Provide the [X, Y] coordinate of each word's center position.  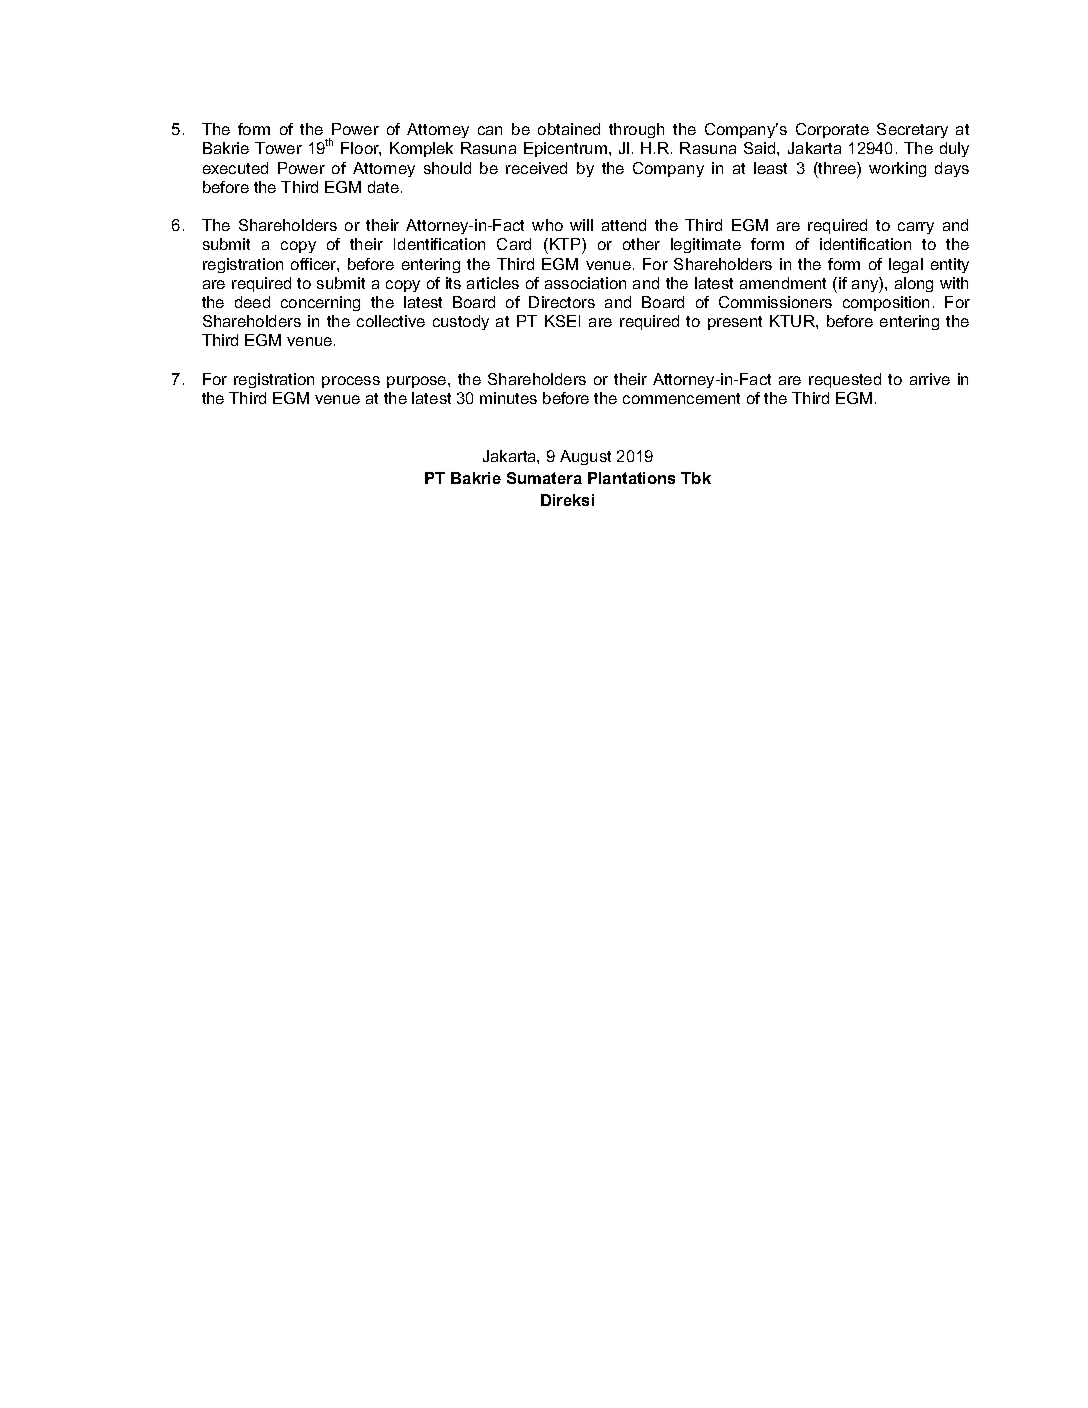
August [585, 457]
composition [886, 303]
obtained [569, 129]
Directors [562, 302]
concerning [320, 303]
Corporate [832, 130]
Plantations [631, 478]
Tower [278, 148]
